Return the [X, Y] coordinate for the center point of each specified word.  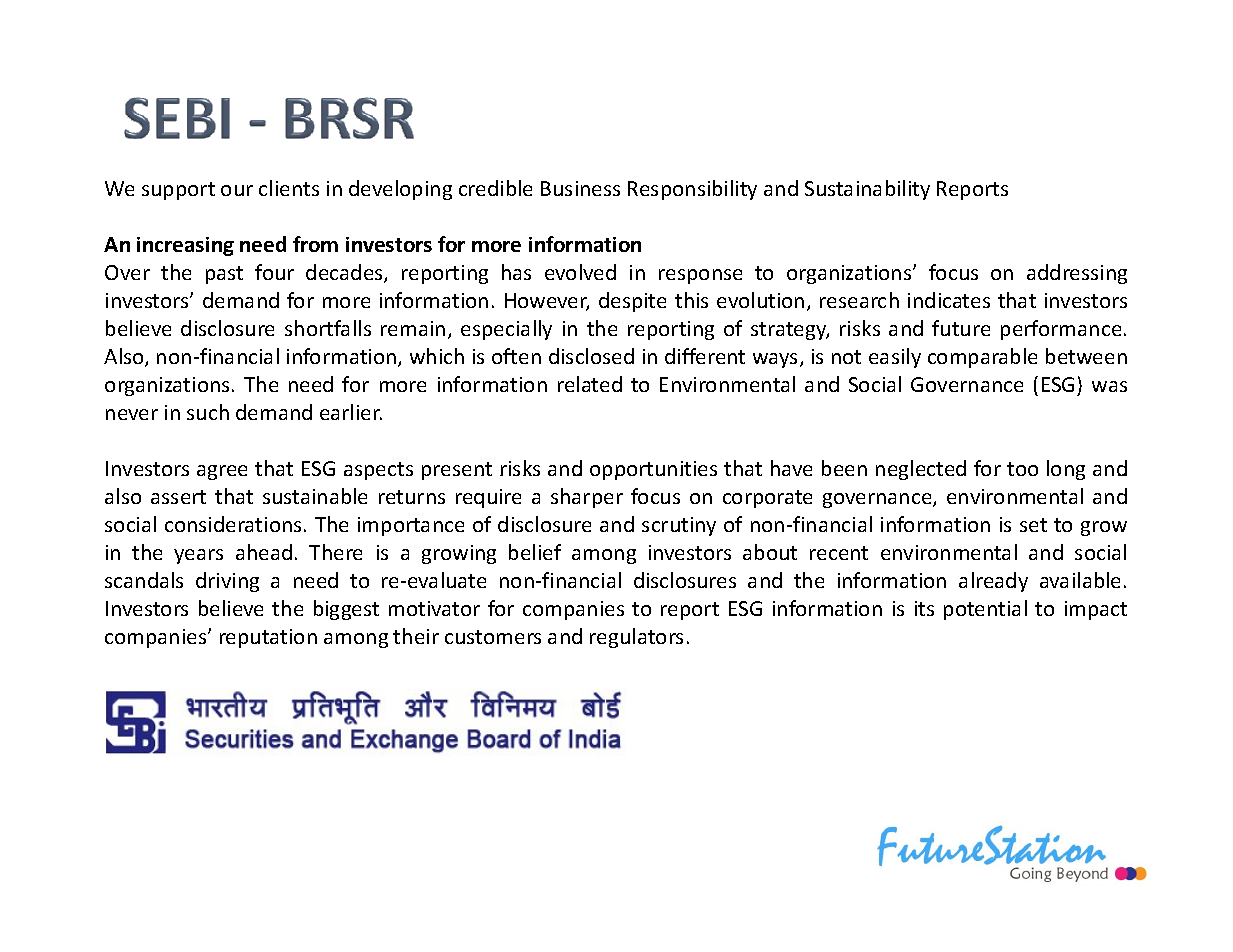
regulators [636, 638]
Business [580, 188]
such [208, 412]
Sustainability [867, 190]
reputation [268, 638]
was [1109, 386]
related [590, 384]
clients [289, 188]
